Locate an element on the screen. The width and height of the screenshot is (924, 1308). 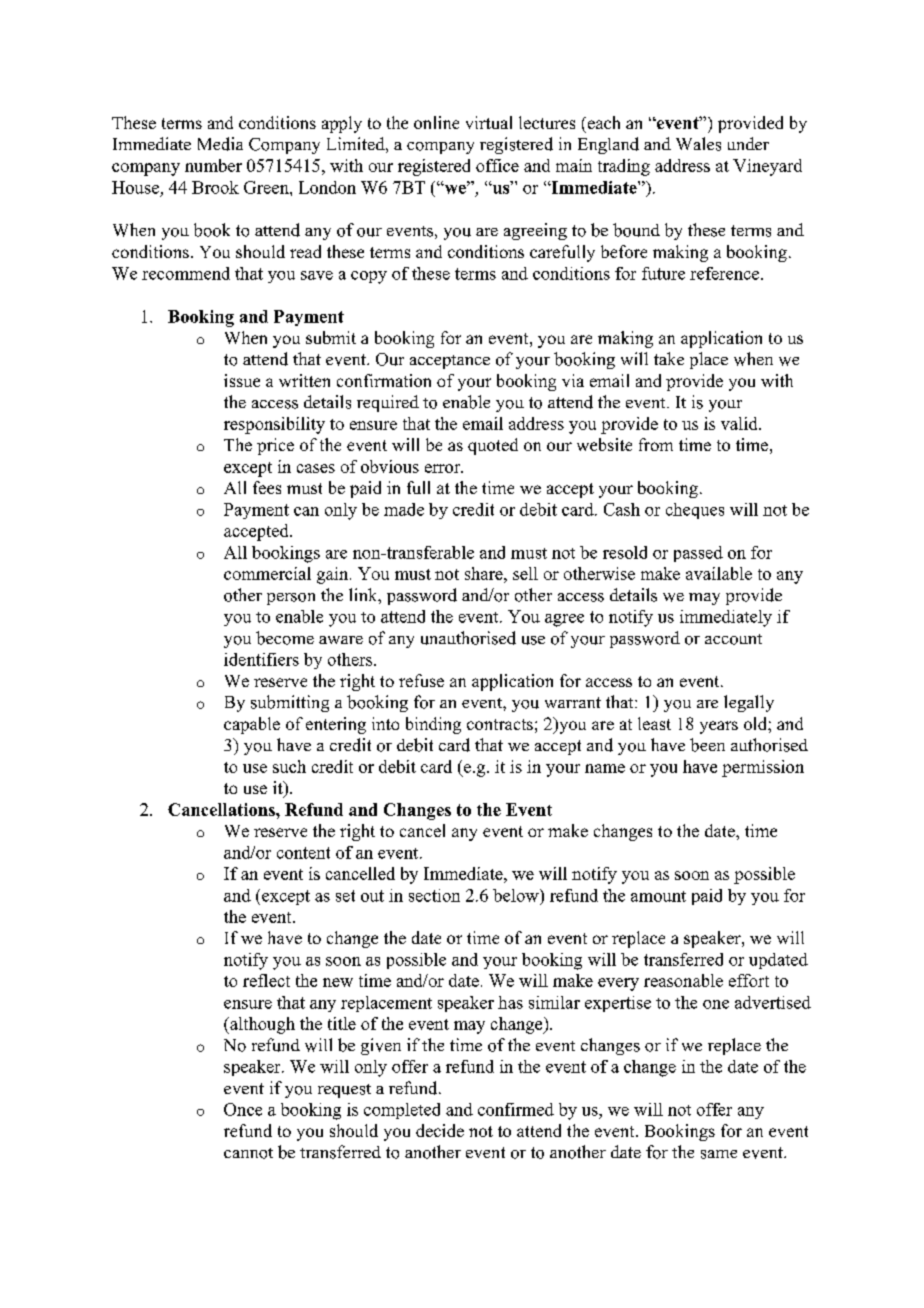
refuse is located at coordinates (421, 680).
